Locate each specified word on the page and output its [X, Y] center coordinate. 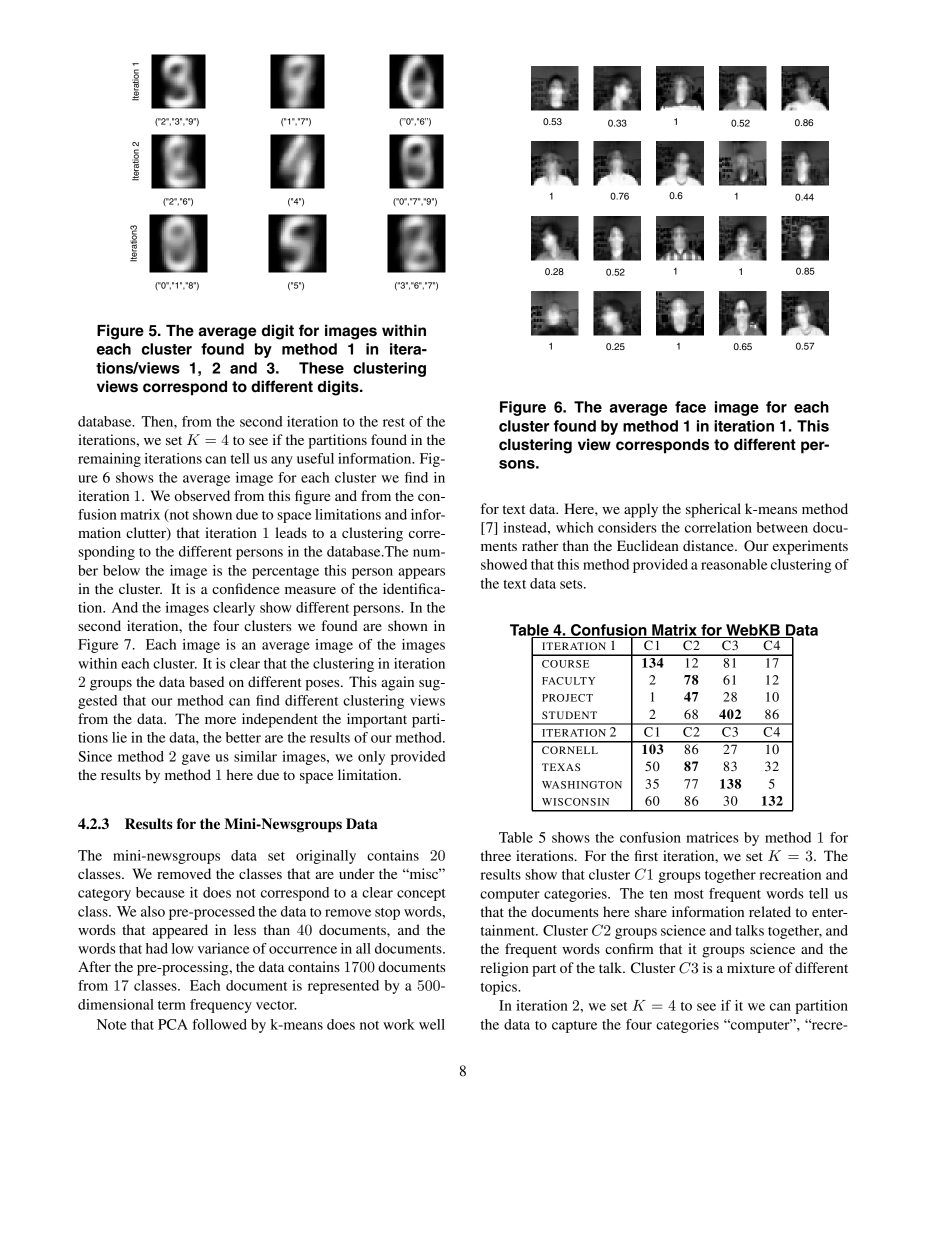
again [397, 683]
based [206, 681]
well [432, 1024]
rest [394, 422]
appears [421, 573]
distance [709, 545]
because [160, 892]
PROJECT [567, 698]
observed [202, 495]
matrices [712, 837]
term [172, 1005]
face [690, 407]
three [496, 855]
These [321, 368]
